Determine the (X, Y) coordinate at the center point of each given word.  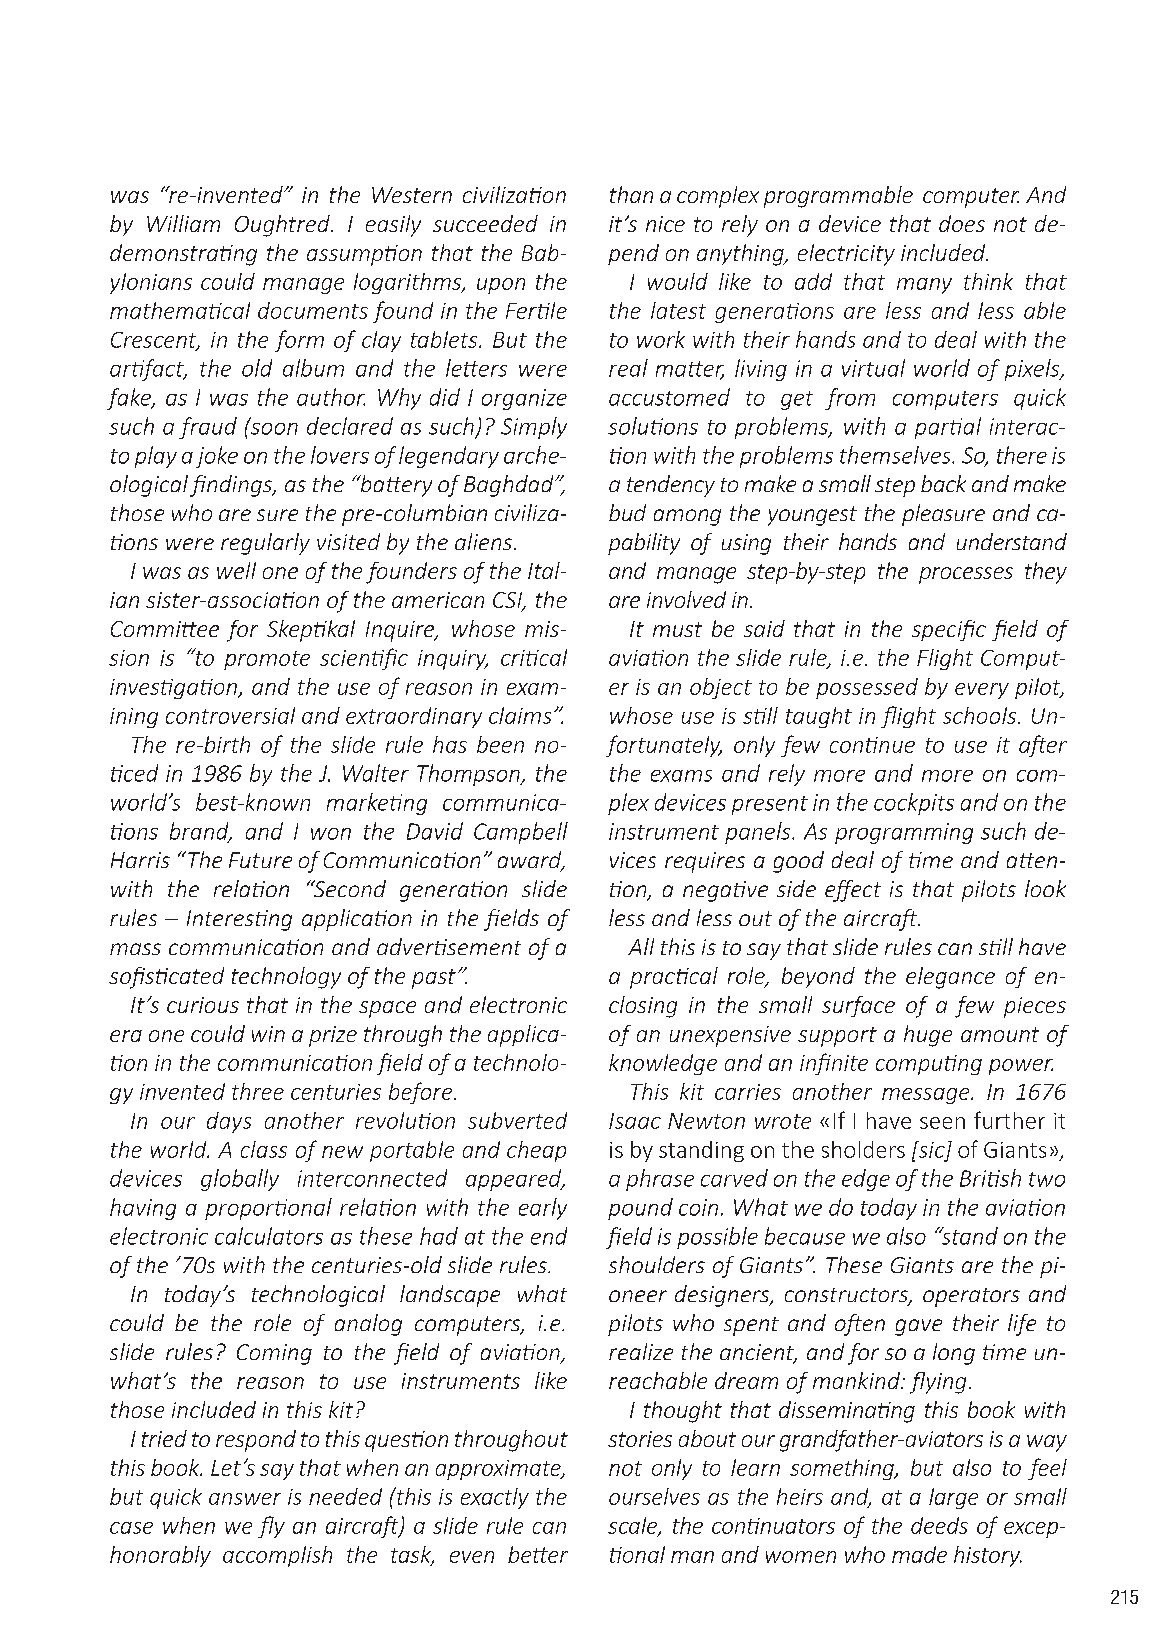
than (631, 194)
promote (267, 660)
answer (245, 1499)
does (962, 223)
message (927, 1096)
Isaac (635, 1121)
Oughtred (283, 226)
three (258, 1091)
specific (949, 630)
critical (534, 657)
